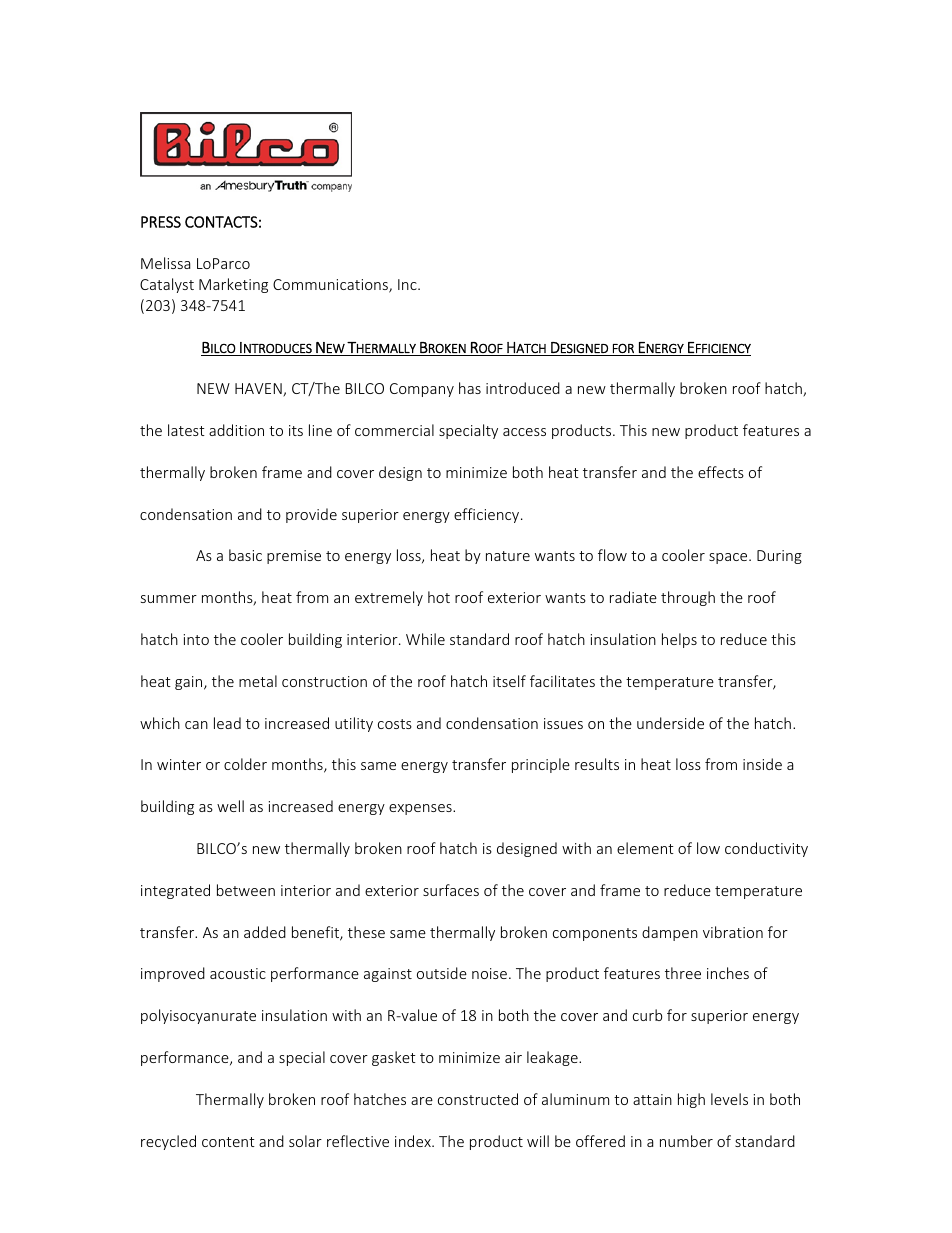 This document has width=952, height=1233. What do you see at coordinates (508, 556) in the document?
I see `nature` at bounding box center [508, 556].
